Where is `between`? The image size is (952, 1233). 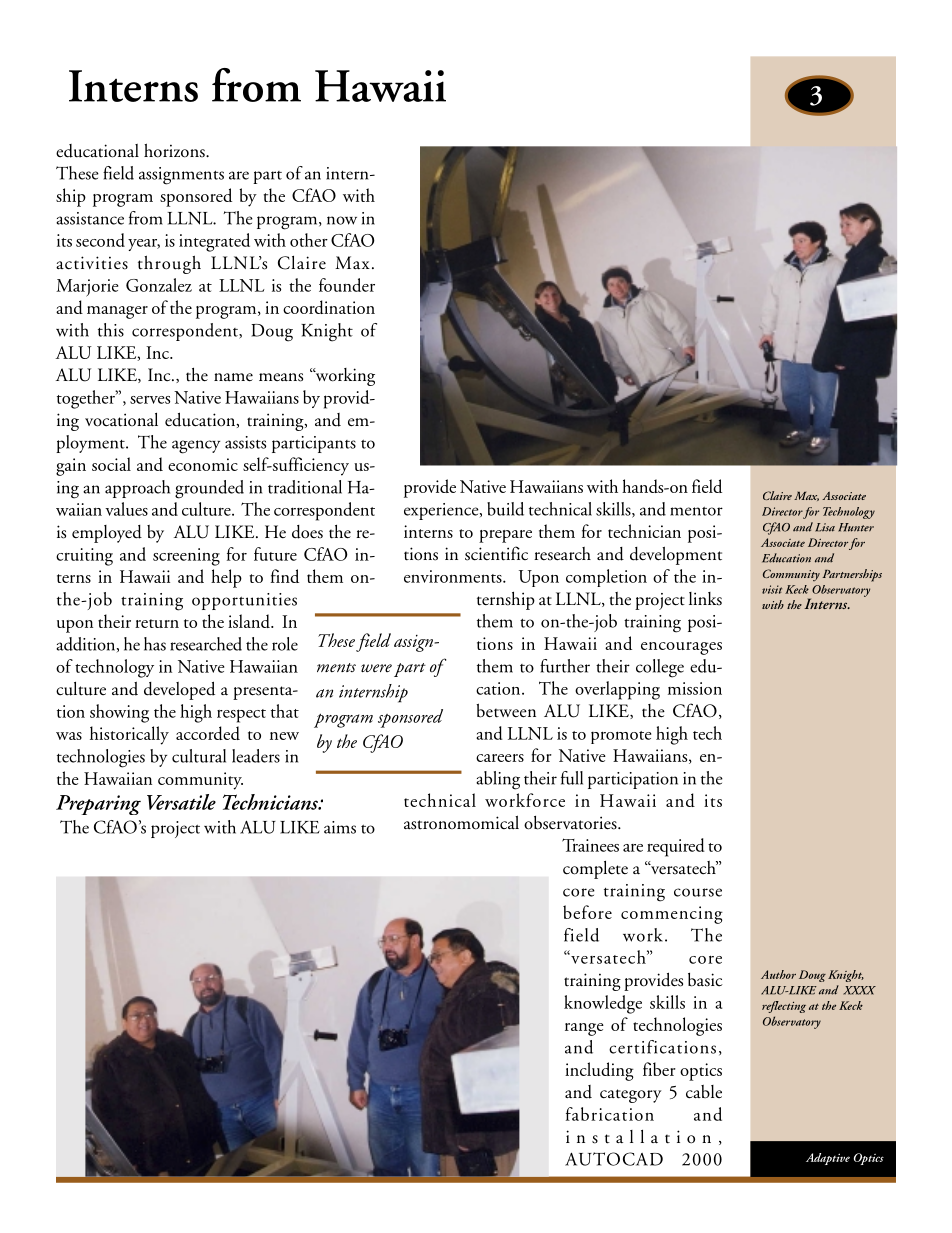
between is located at coordinates (506, 710).
